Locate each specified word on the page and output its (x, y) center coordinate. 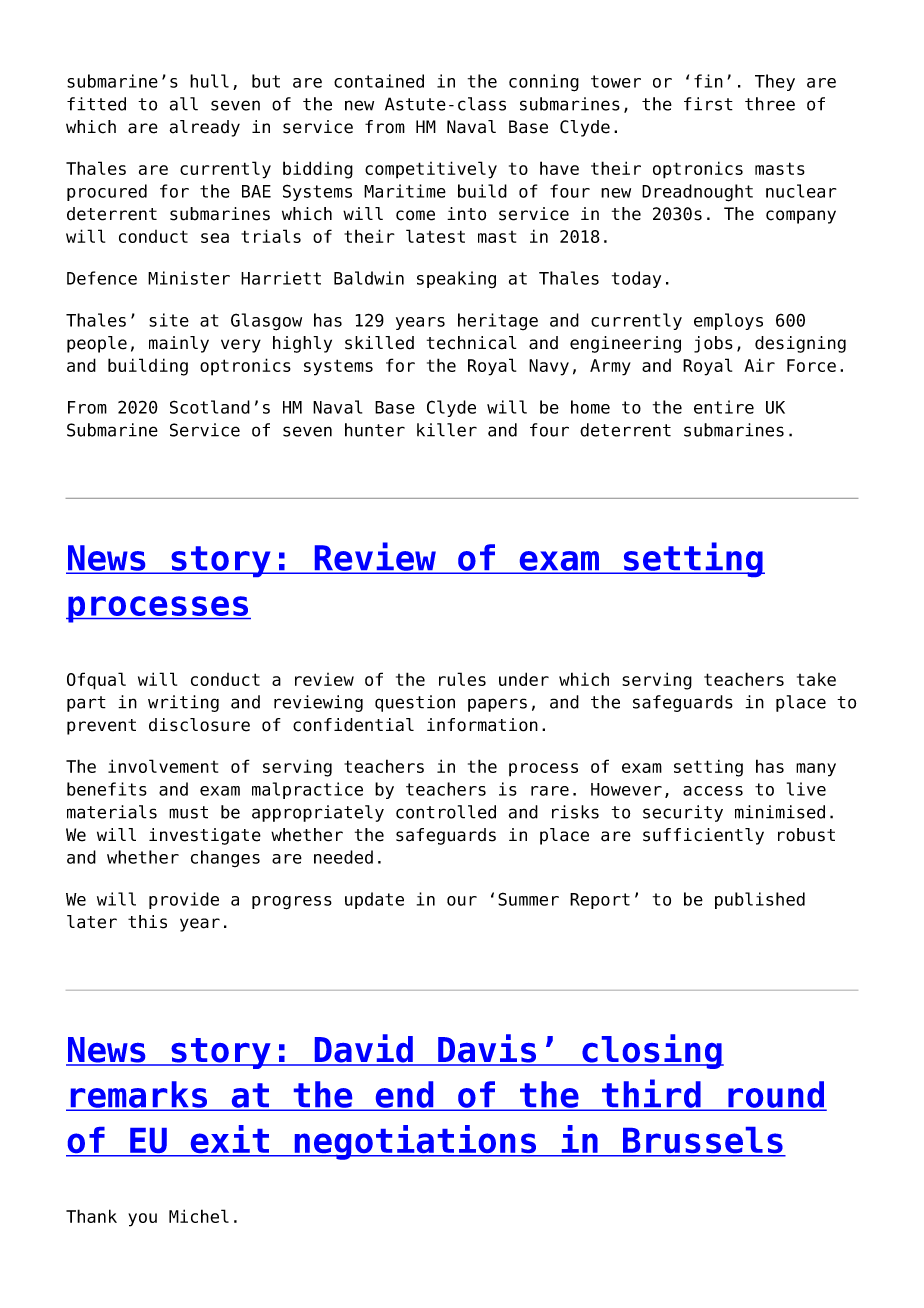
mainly (179, 344)
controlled (446, 812)
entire (724, 407)
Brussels (703, 1141)
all (184, 104)
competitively (431, 170)
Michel (199, 1216)
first (708, 104)
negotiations (416, 1142)
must (188, 812)
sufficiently (703, 836)
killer (447, 430)
